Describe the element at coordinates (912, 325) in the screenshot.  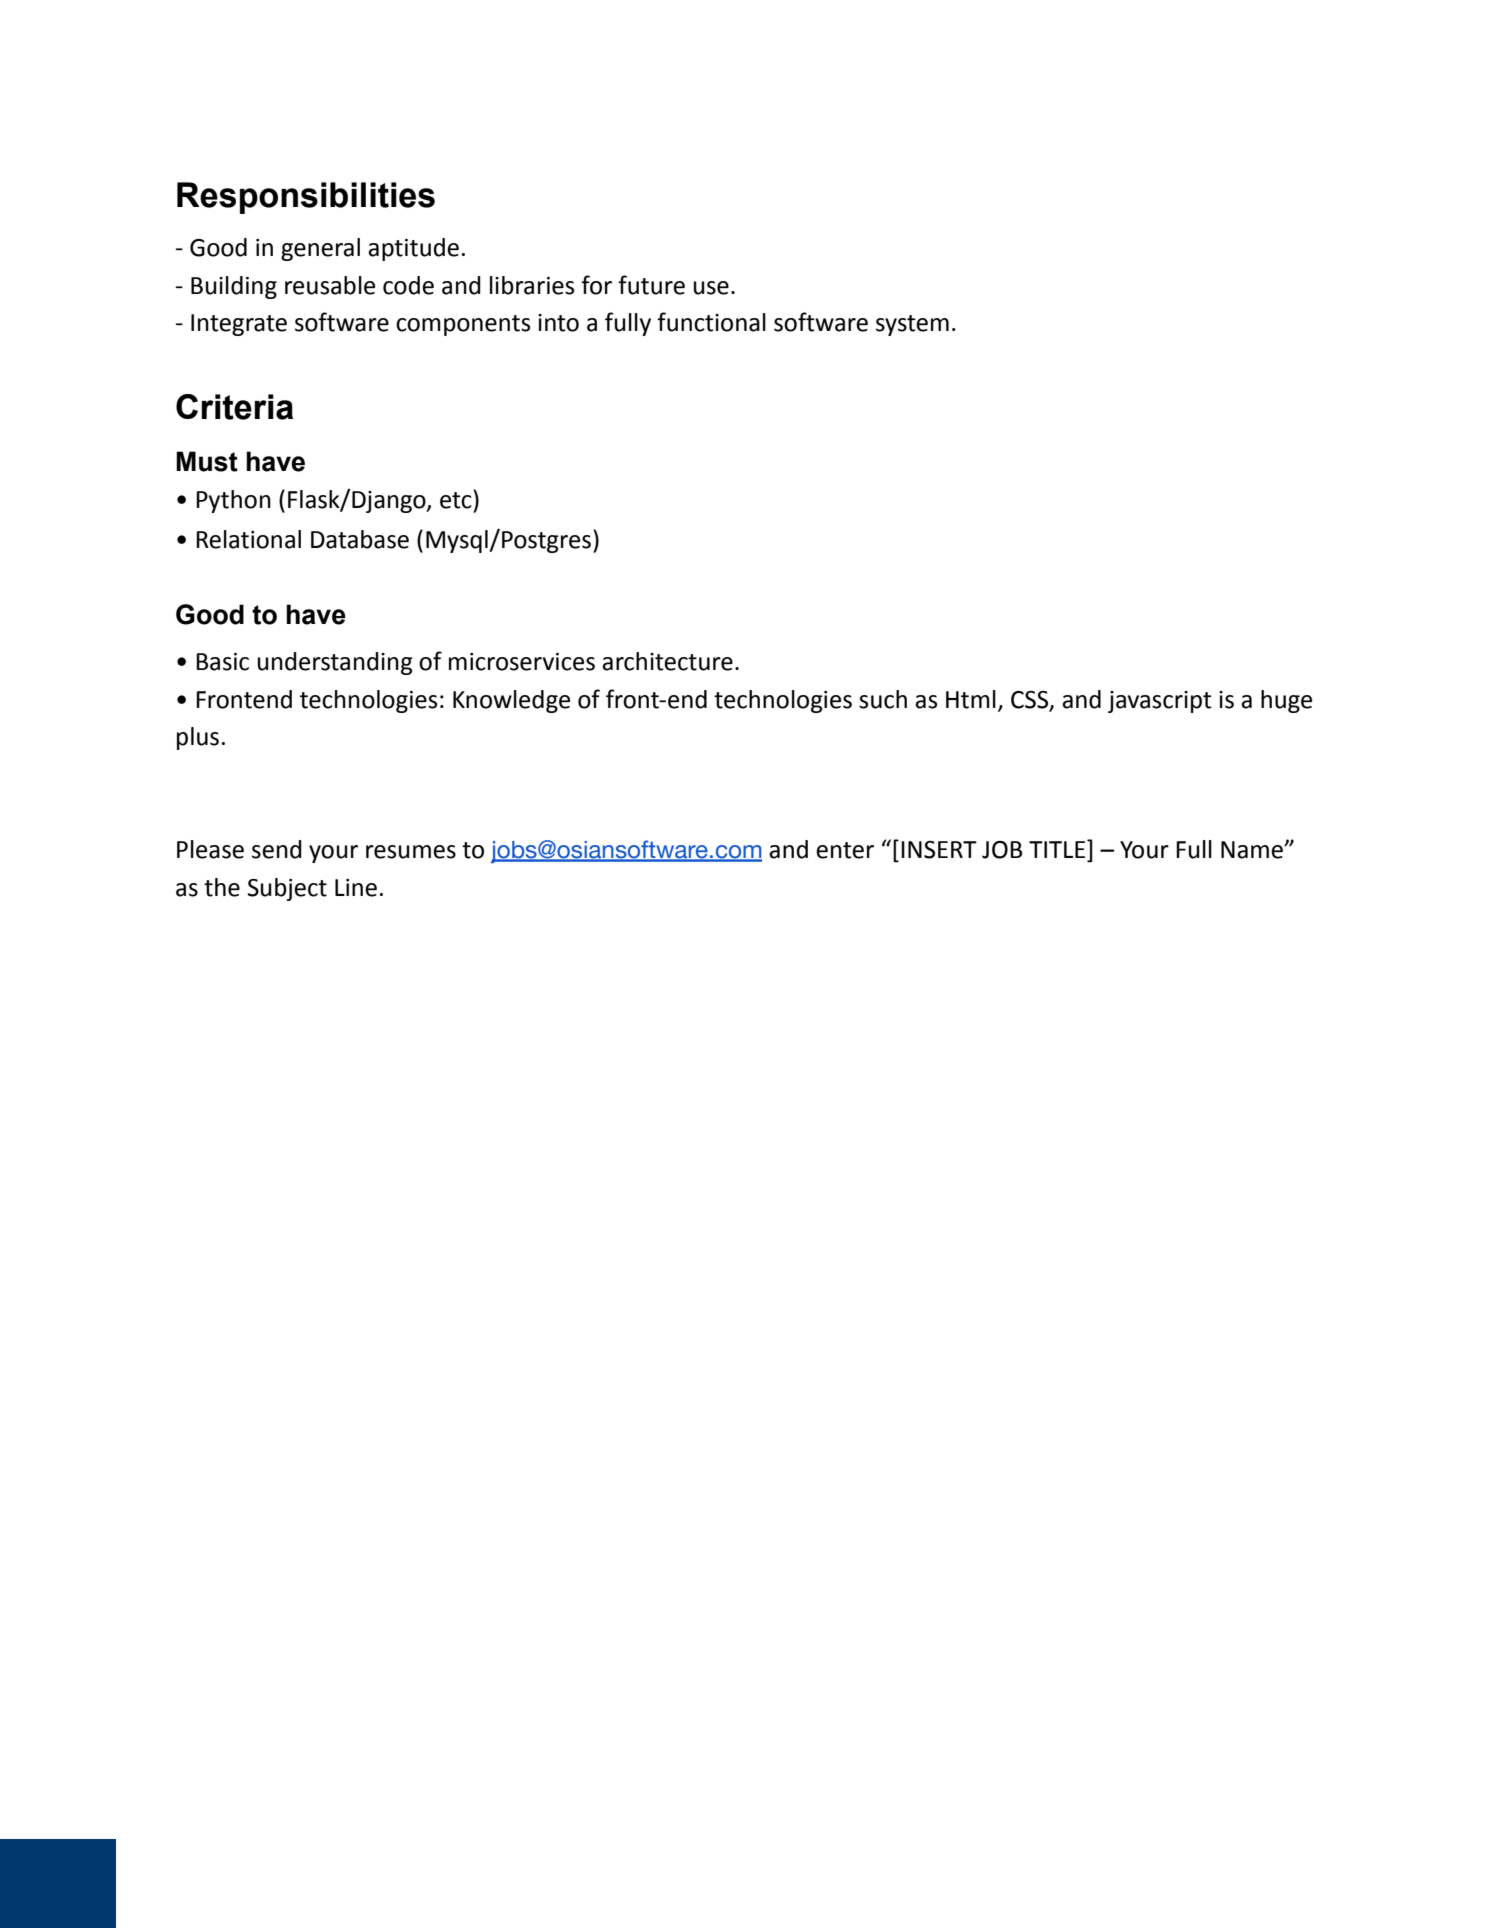
I see `system` at that location.
